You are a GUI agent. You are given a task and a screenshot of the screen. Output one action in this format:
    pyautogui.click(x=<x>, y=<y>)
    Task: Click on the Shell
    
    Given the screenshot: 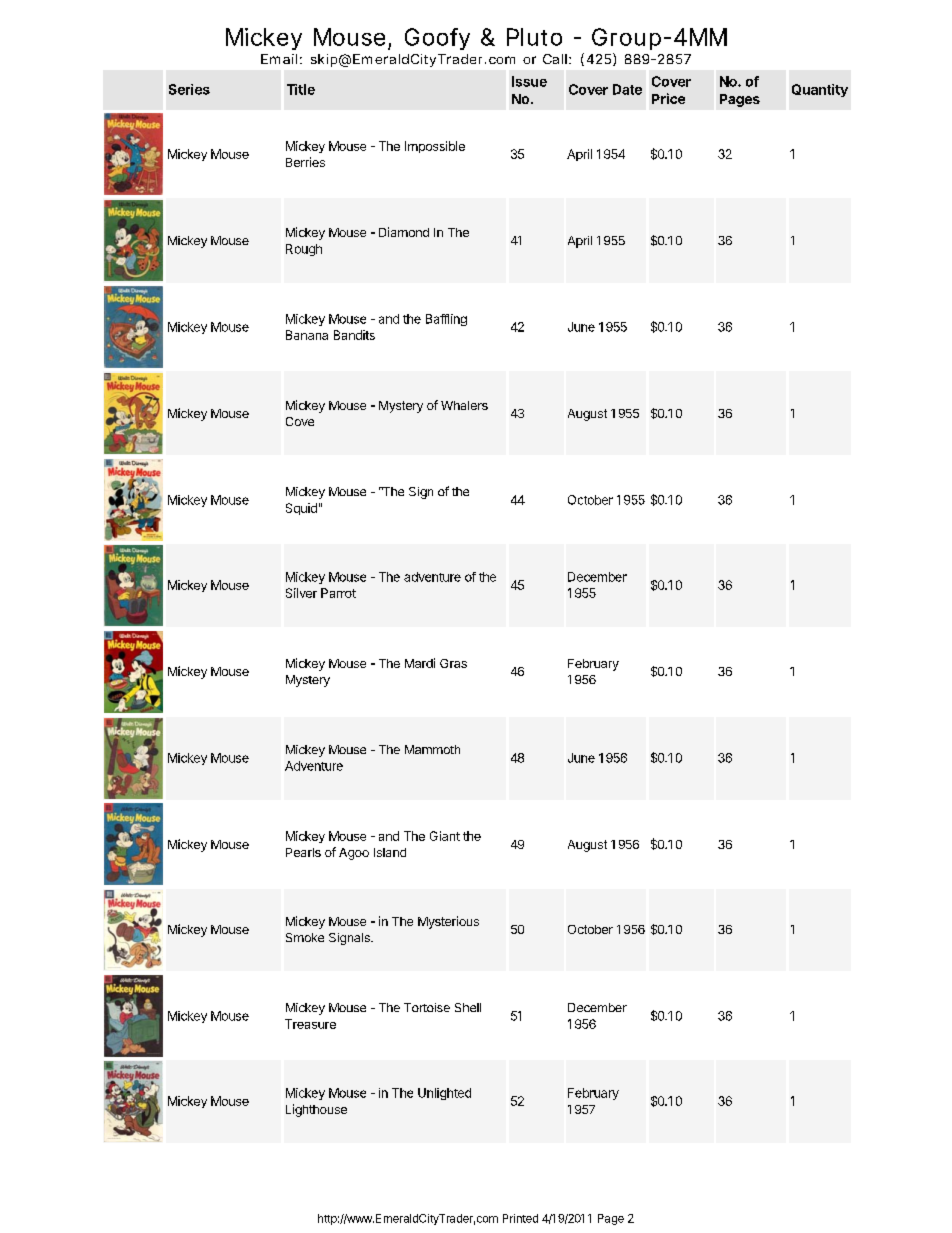 What is the action you would take?
    pyautogui.click(x=468, y=1007)
